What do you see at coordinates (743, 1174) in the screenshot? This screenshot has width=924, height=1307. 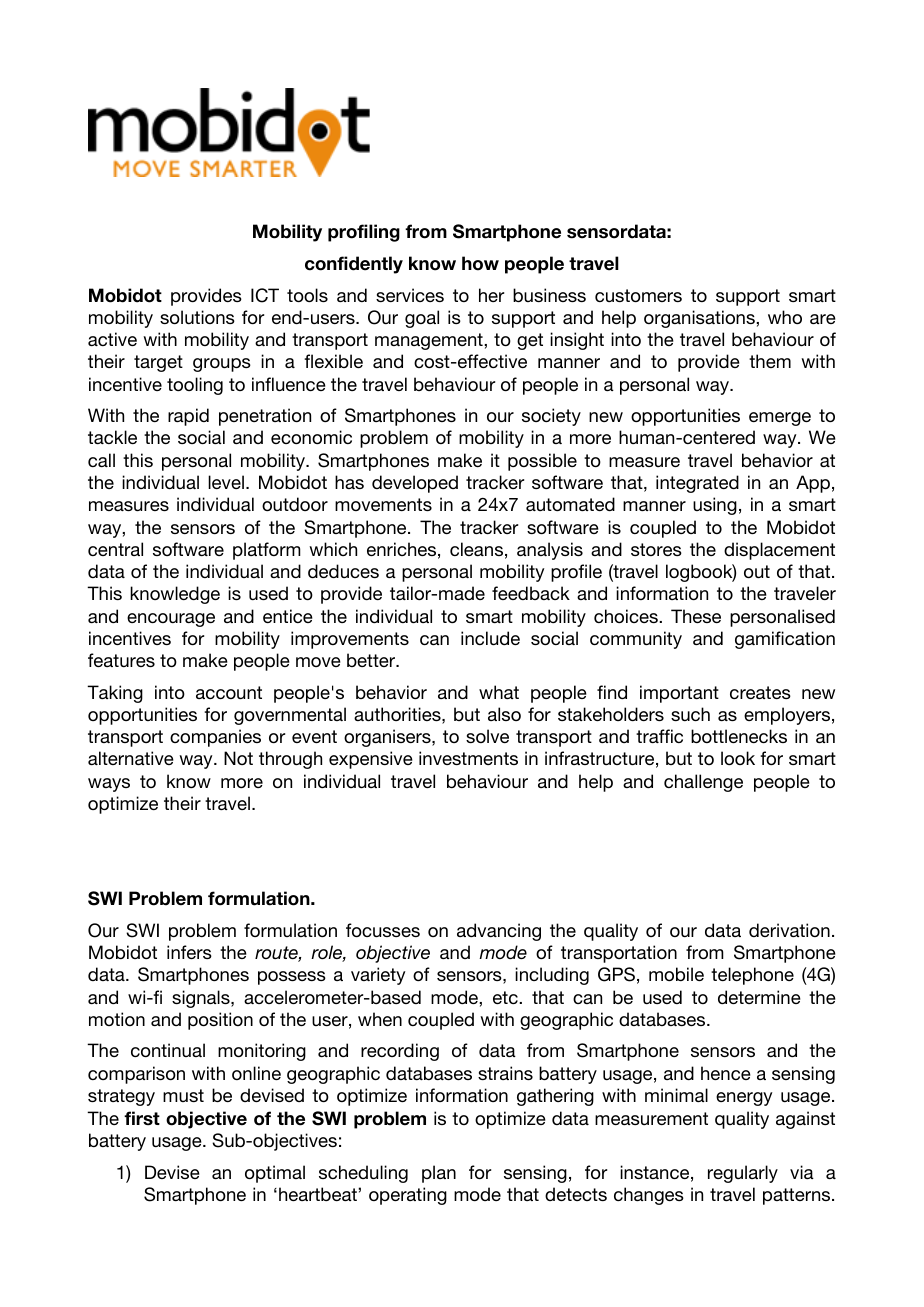 I see `regularly` at bounding box center [743, 1174].
